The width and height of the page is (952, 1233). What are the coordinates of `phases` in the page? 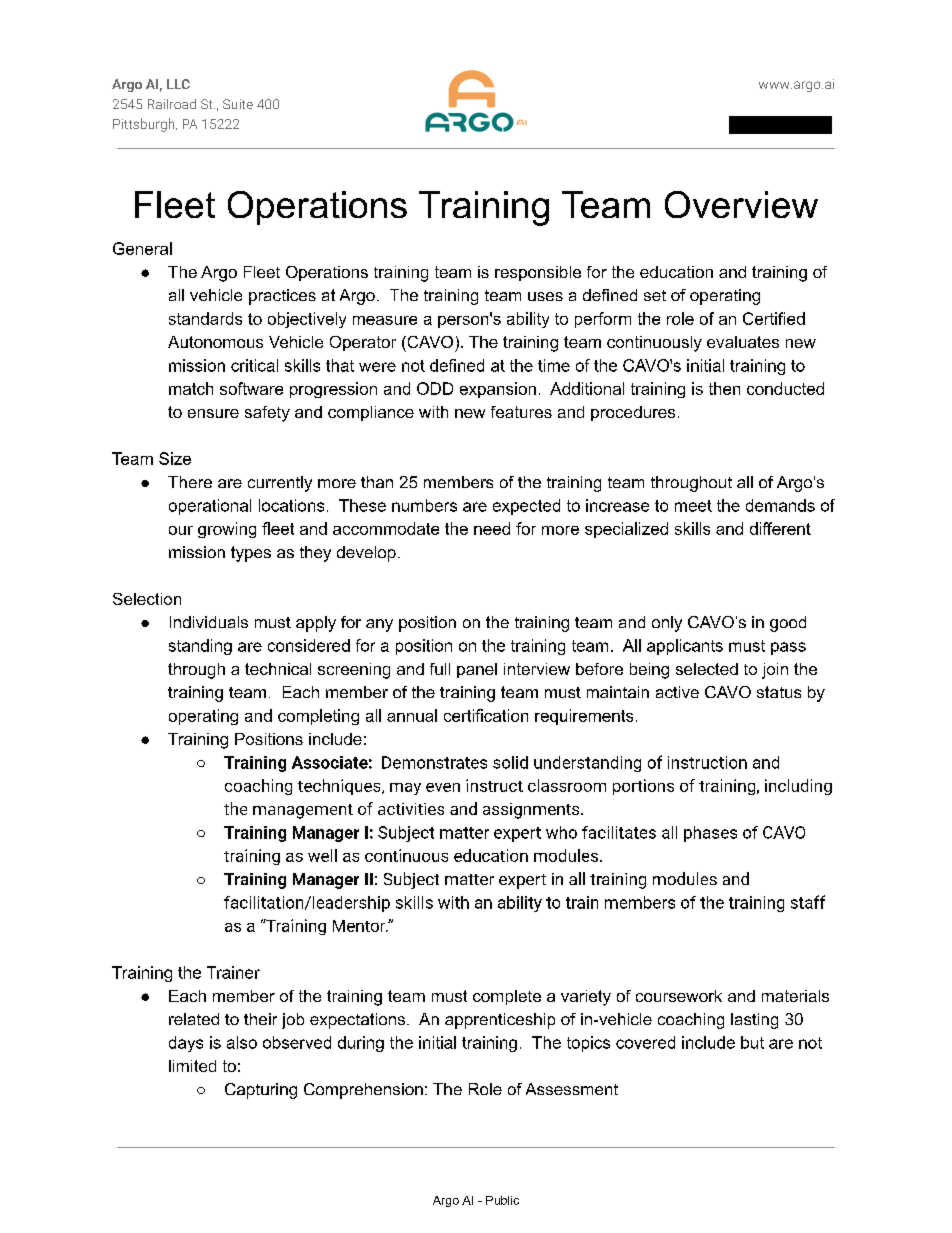 It's located at (710, 834).
